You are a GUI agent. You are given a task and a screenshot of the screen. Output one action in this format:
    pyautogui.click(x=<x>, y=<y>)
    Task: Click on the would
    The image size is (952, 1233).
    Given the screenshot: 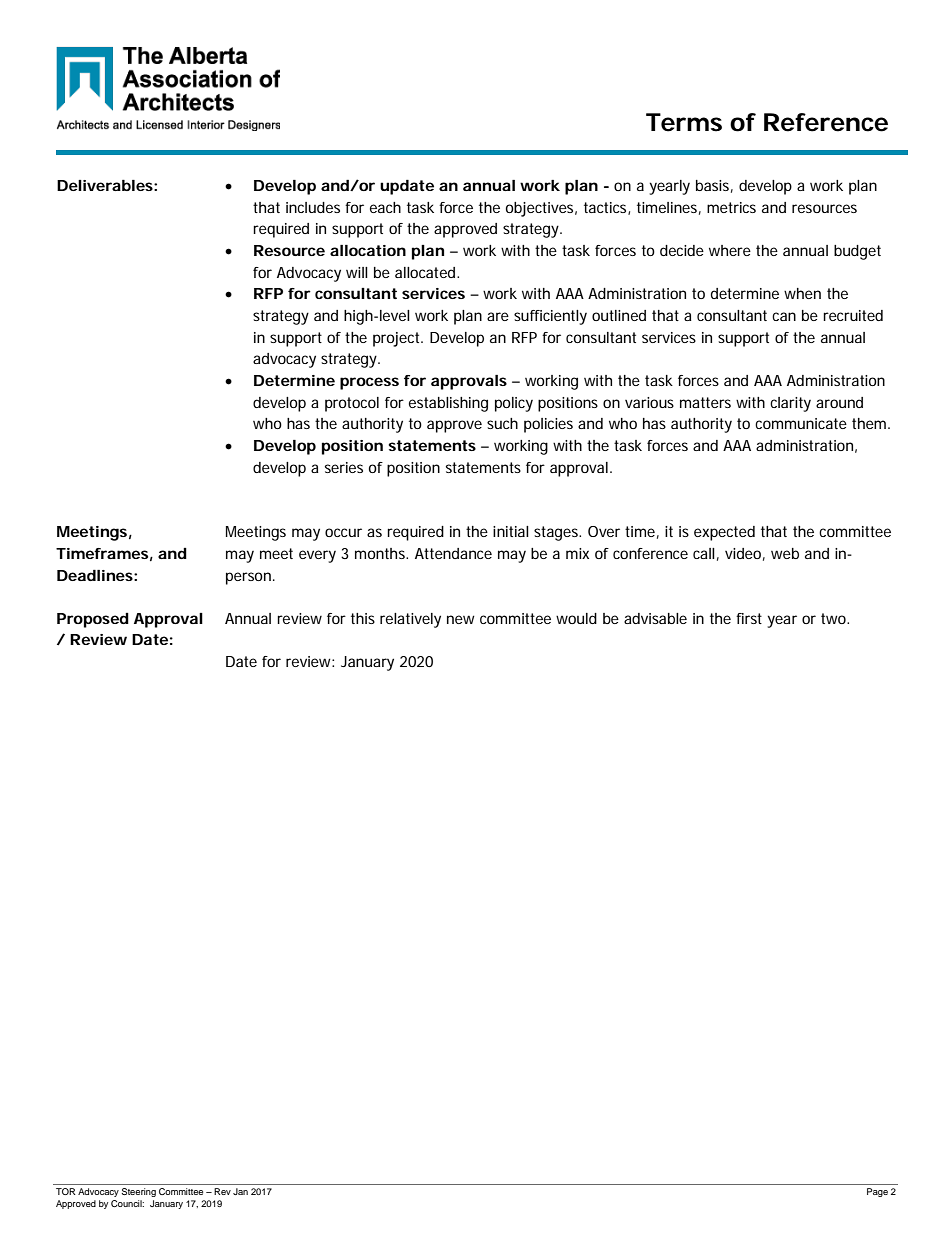 What is the action you would take?
    pyautogui.click(x=576, y=618)
